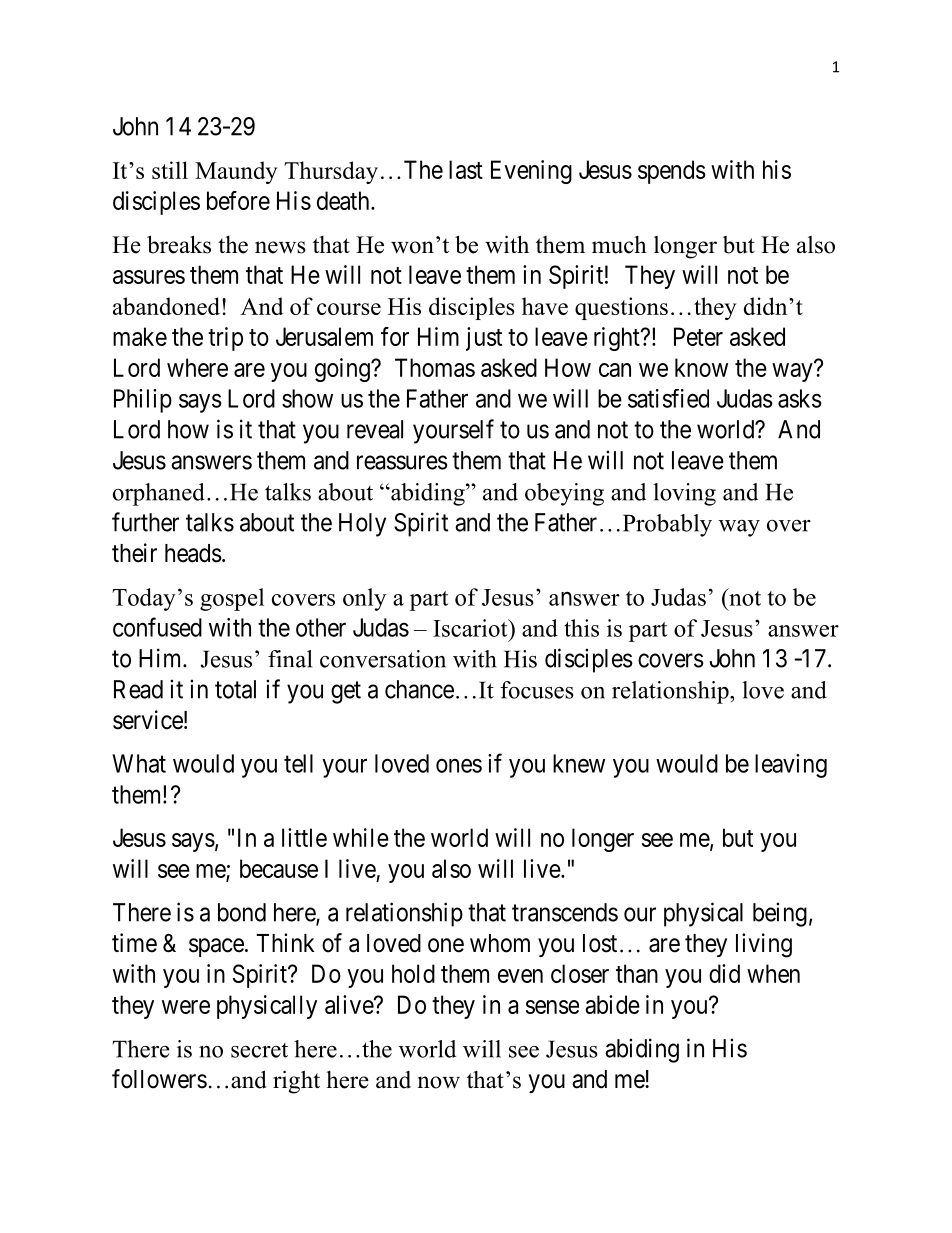 This screenshot has width=952, height=1233. What do you see at coordinates (466, 169) in the screenshot?
I see `last` at bounding box center [466, 169].
